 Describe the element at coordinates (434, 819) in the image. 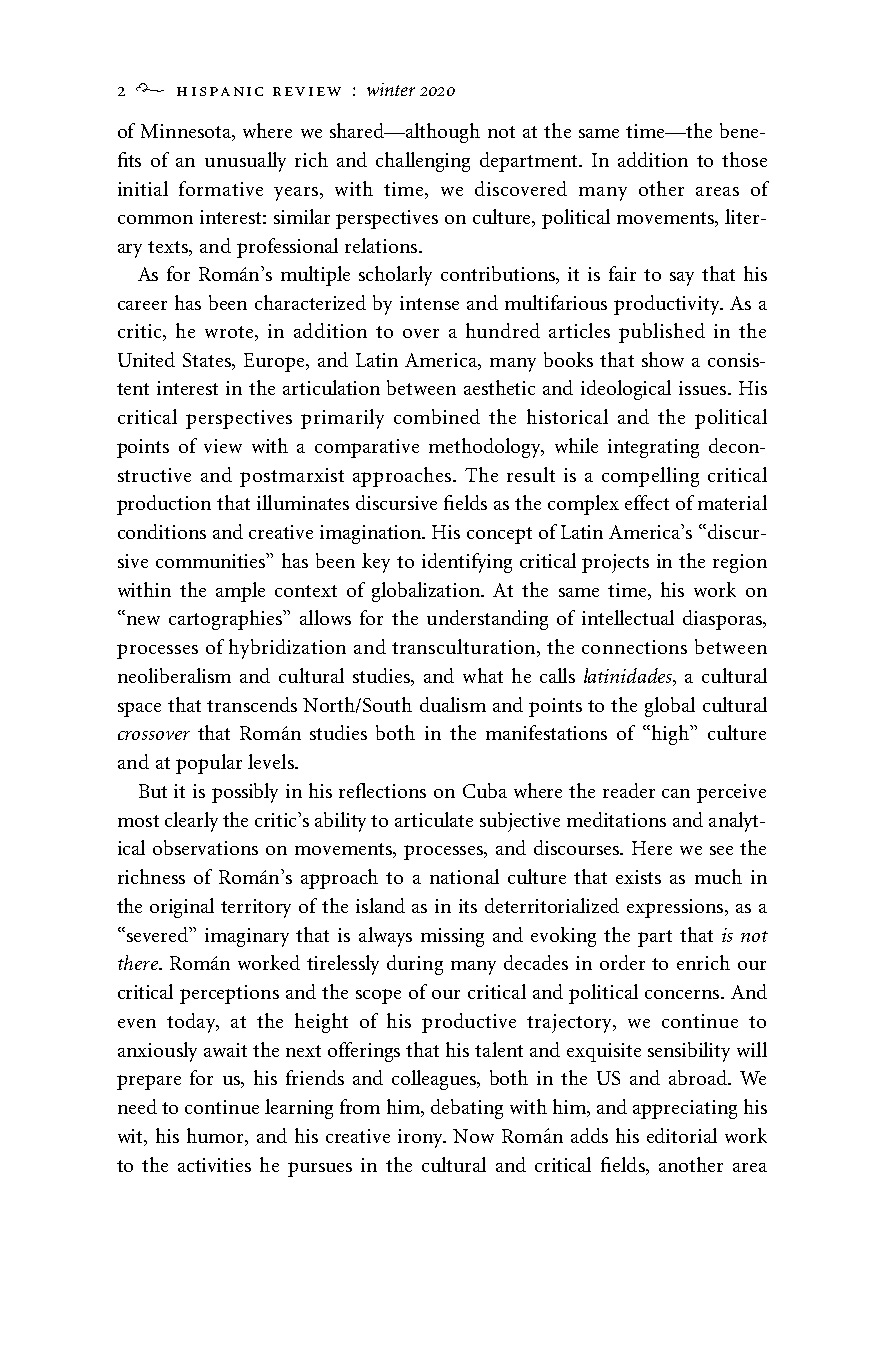

I see `articulate` at that location.
